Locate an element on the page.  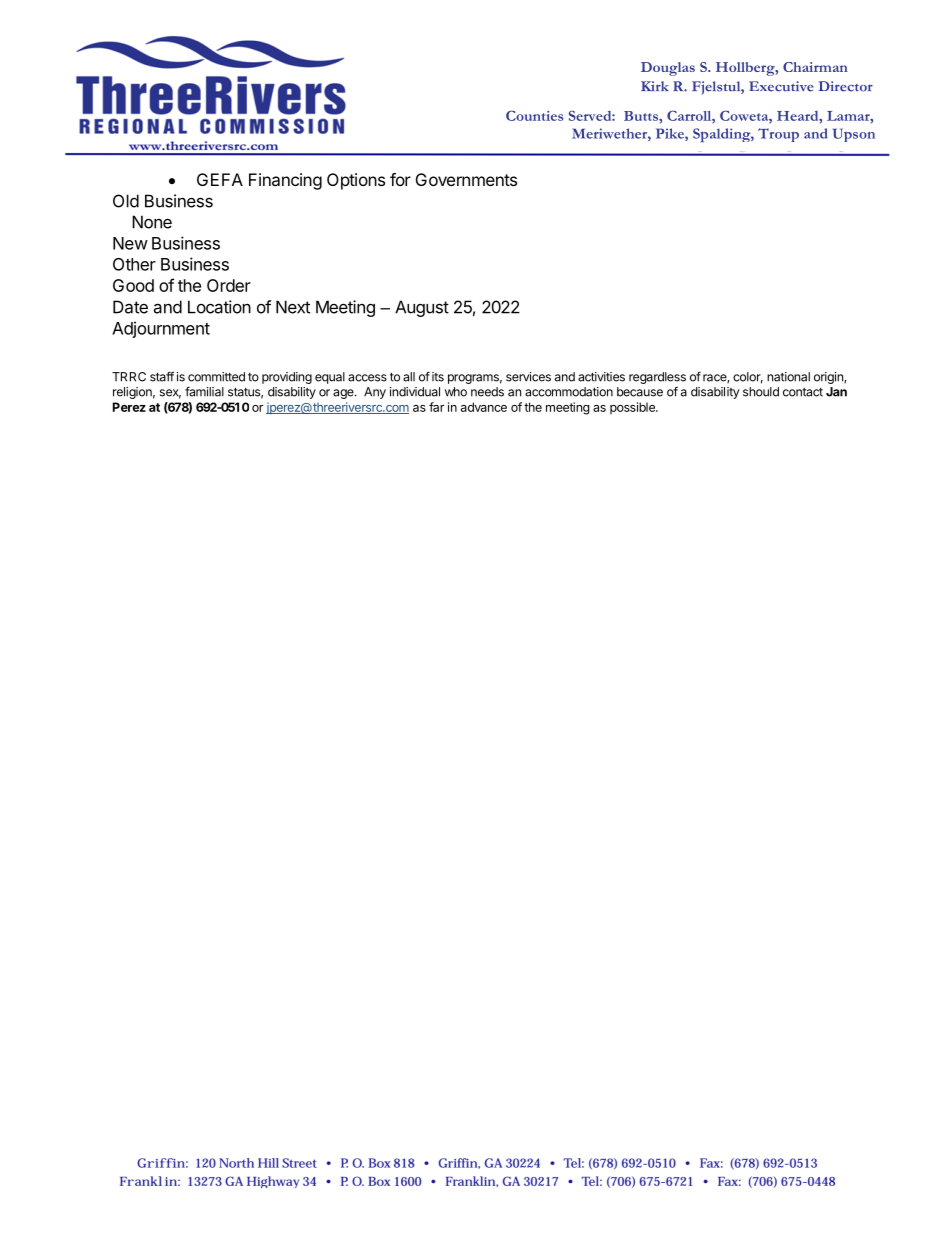
Governments is located at coordinates (466, 179).
